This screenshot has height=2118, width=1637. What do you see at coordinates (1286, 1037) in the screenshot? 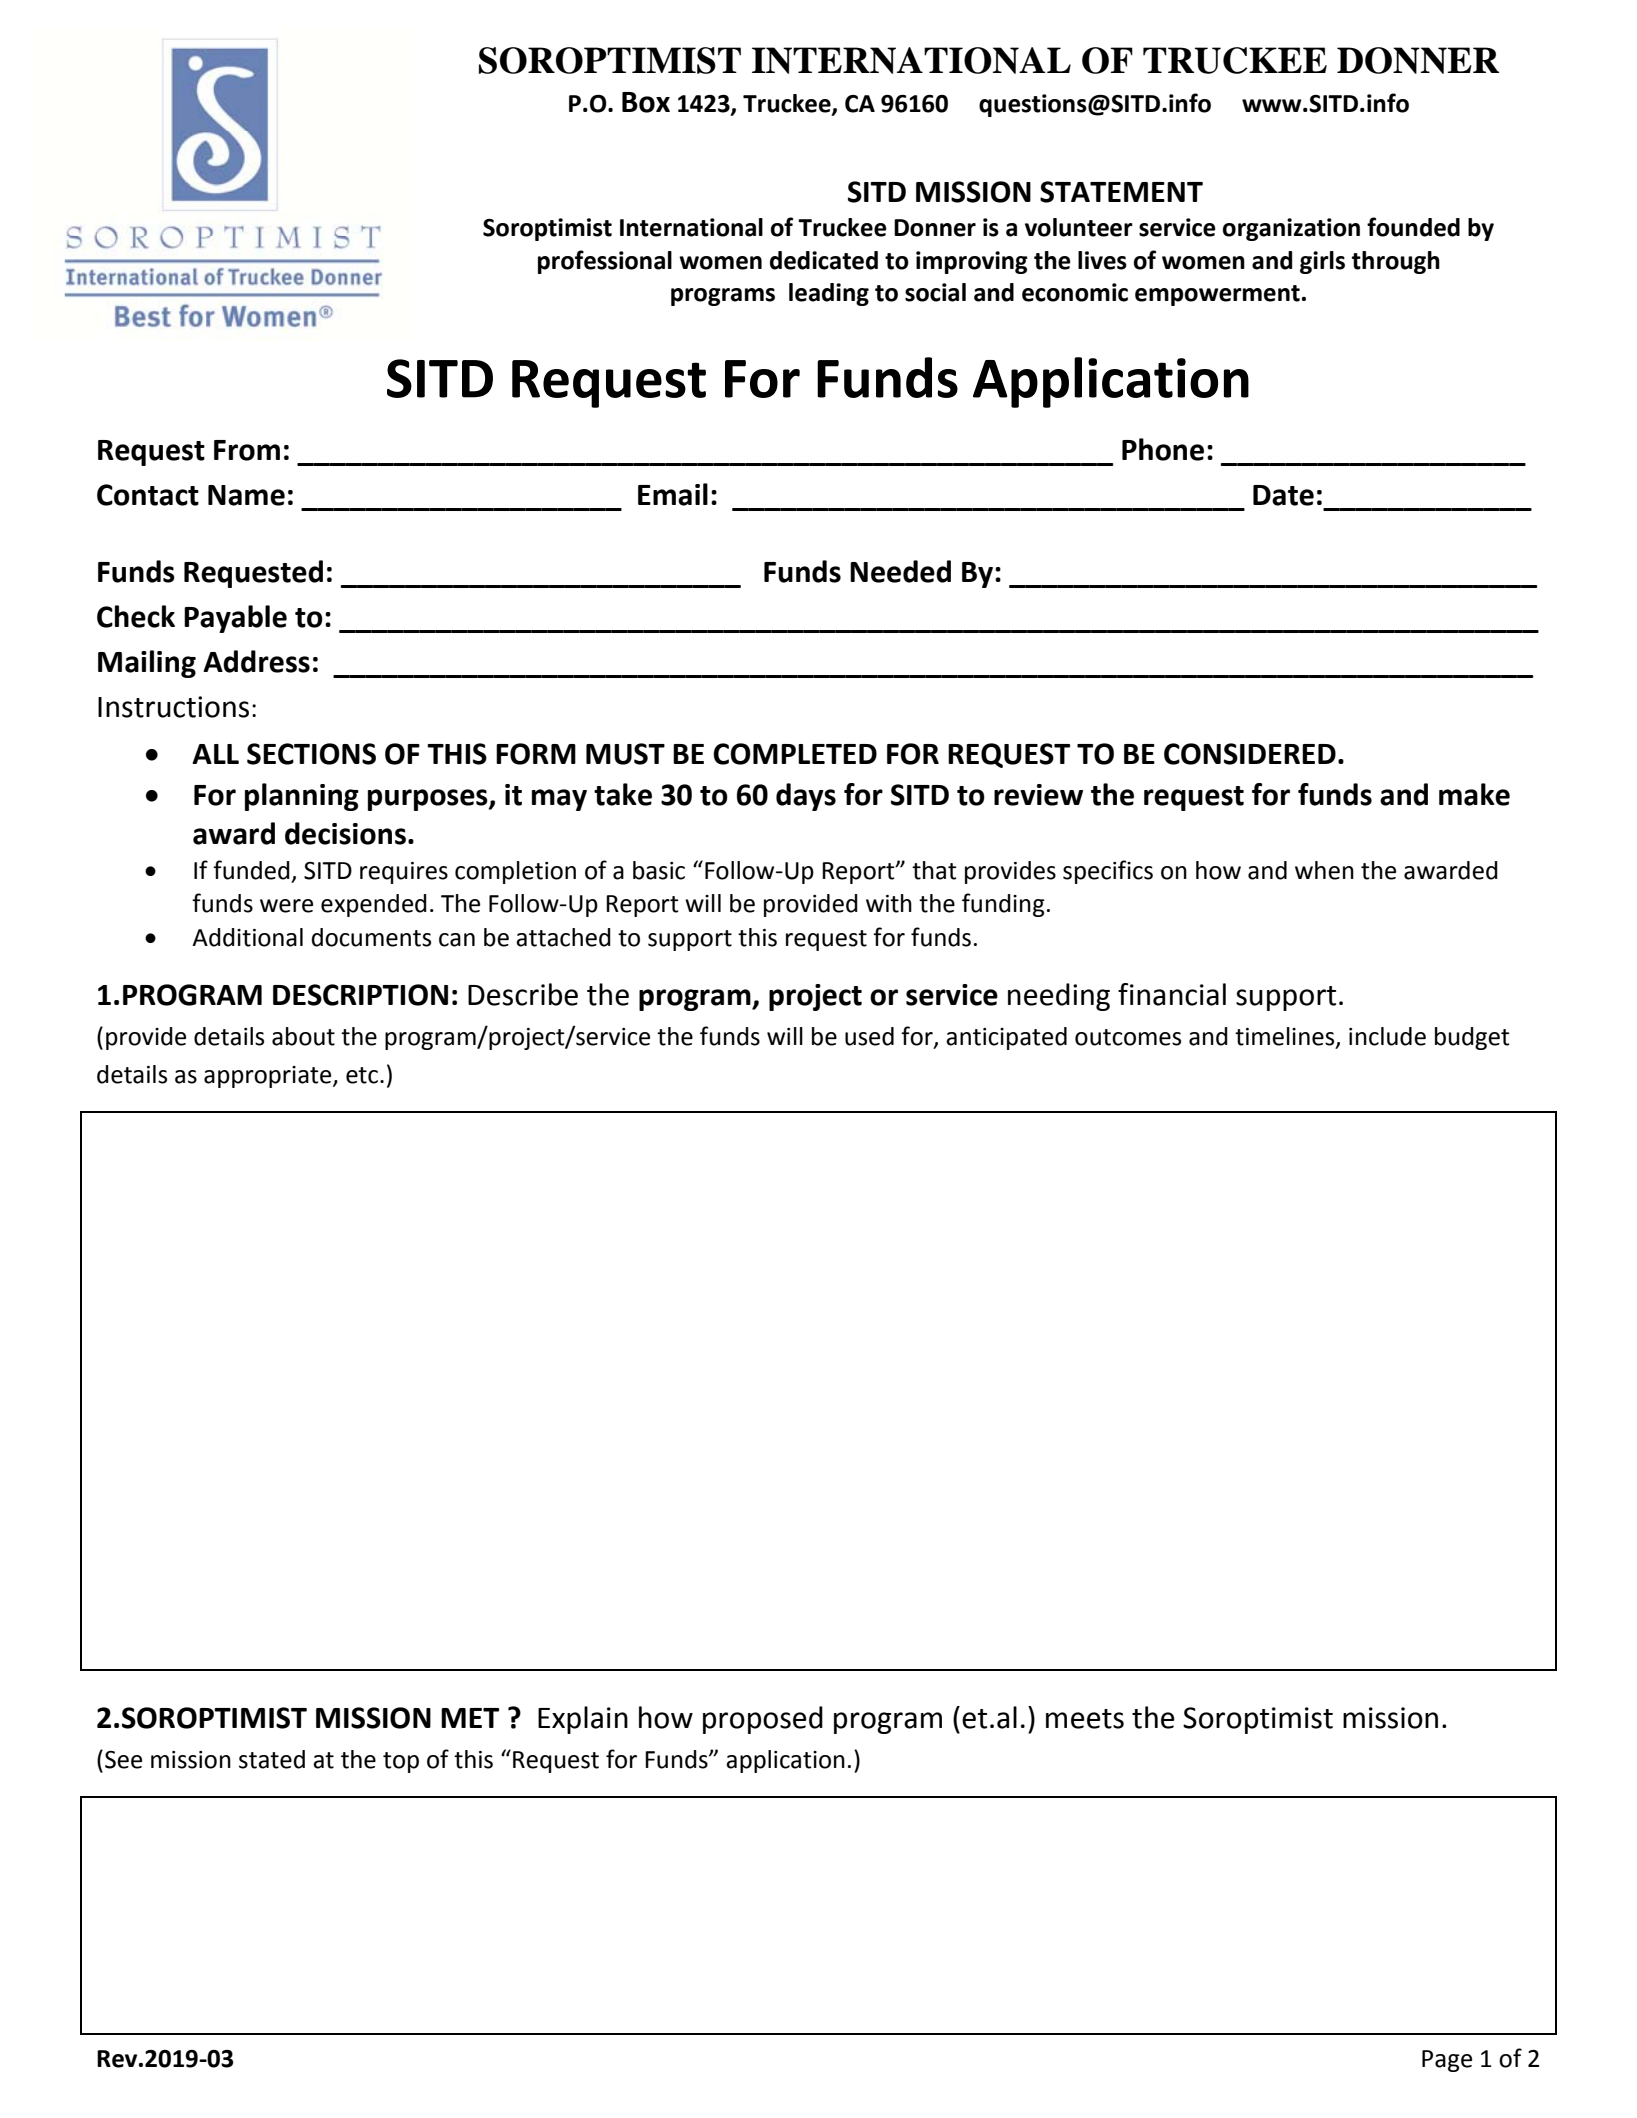
I see `timelines` at bounding box center [1286, 1037].
